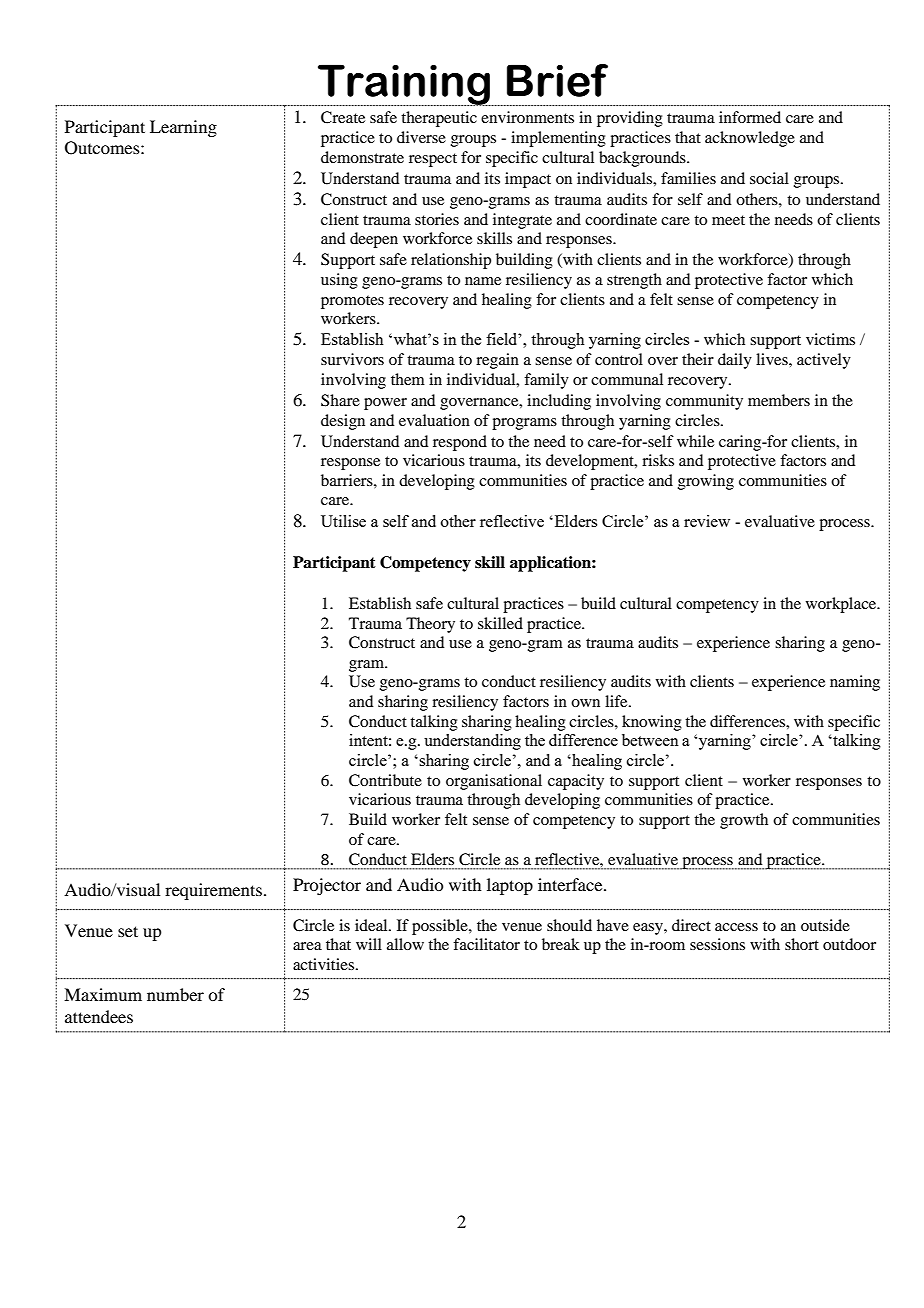 This page has width=924, height=1308. Describe the element at coordinates (343, 521) in the page. I see `Utilise` at that location.
